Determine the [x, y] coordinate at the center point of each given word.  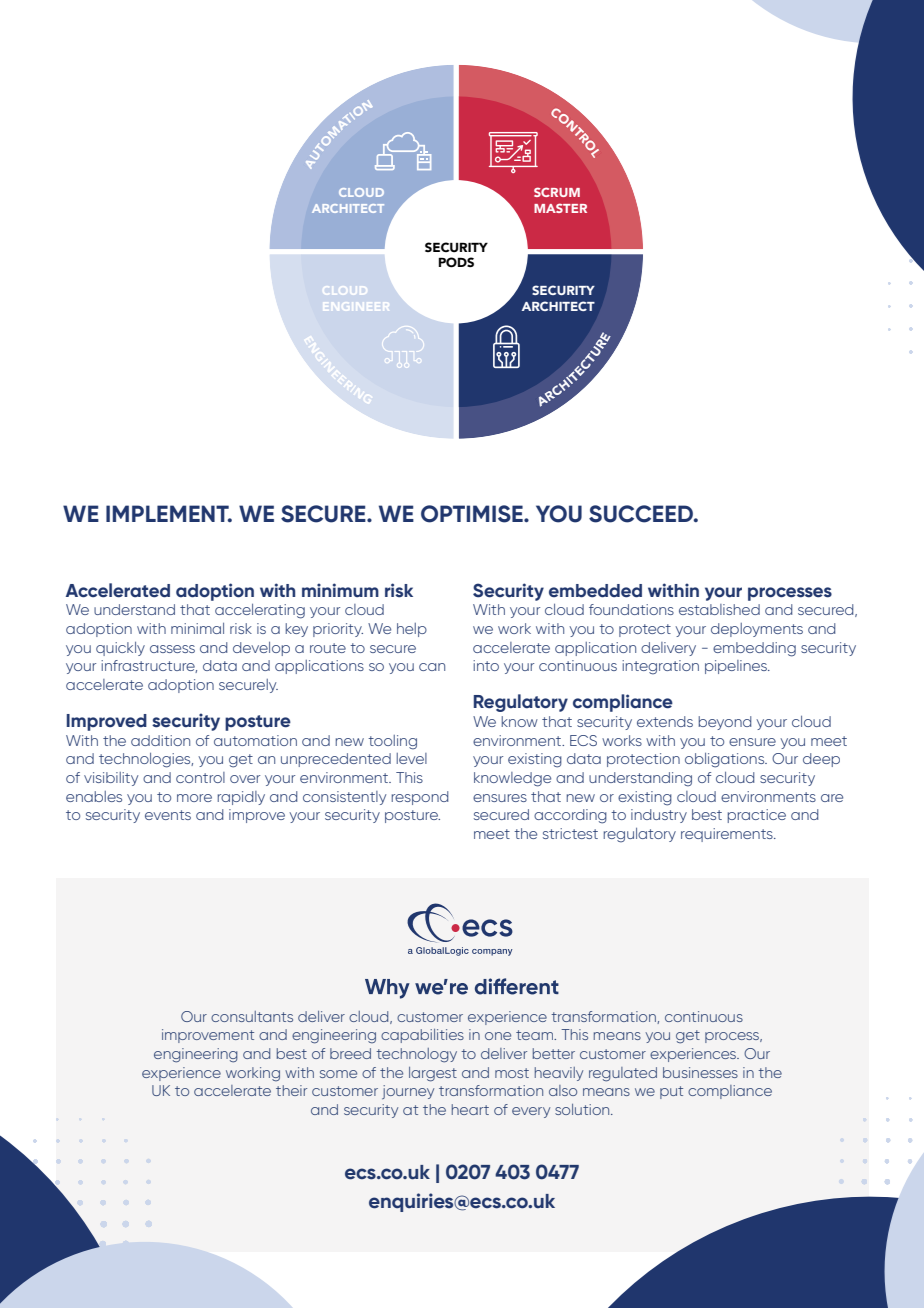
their [291, 1090]
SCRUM [557, 192]
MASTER [560, 208]
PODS [456, 262]
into [486, 665]
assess [172, 649]
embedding [754, 649]
